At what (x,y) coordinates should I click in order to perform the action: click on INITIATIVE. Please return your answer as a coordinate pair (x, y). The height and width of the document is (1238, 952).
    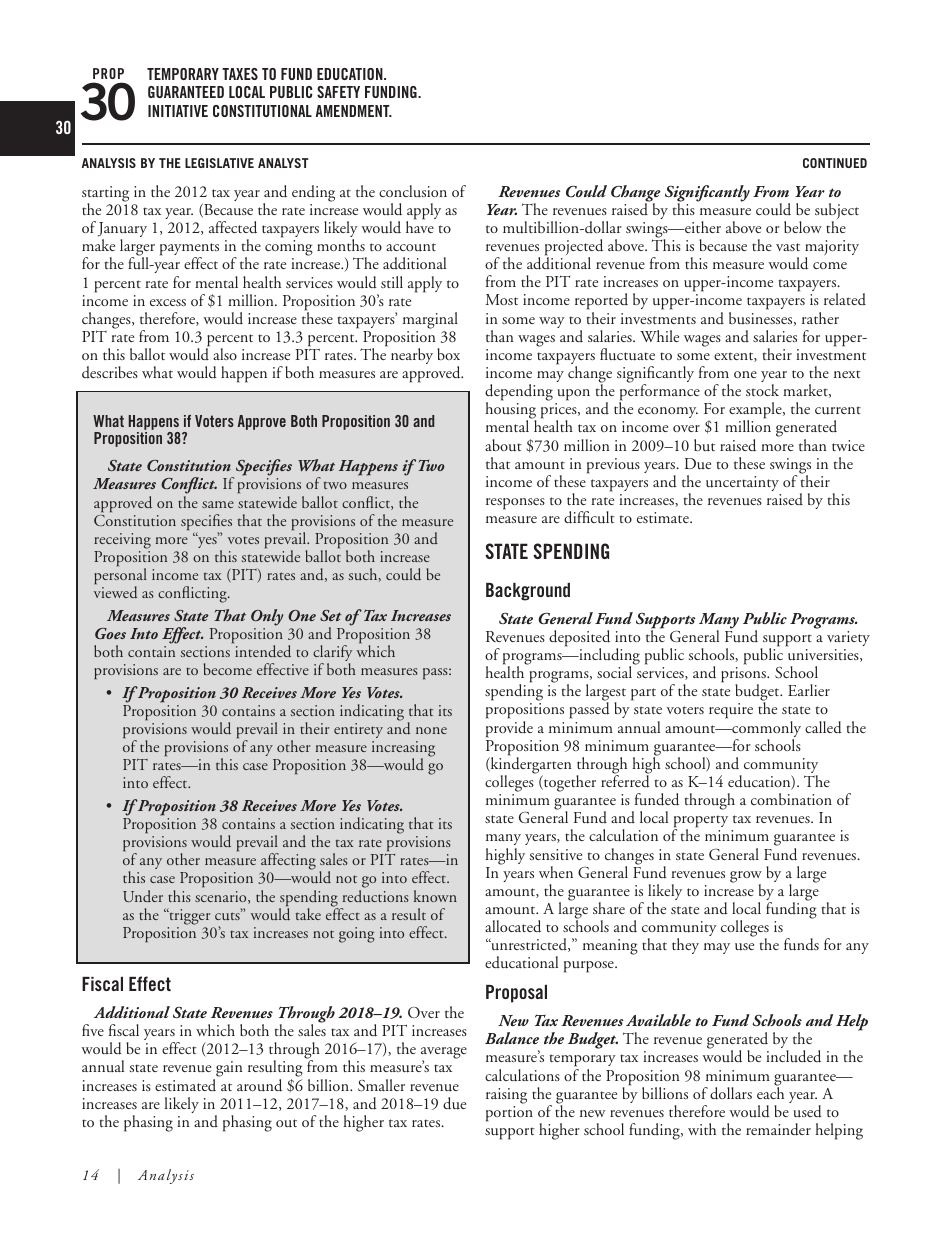
    Looking at the image, I should click on (178, 111).
